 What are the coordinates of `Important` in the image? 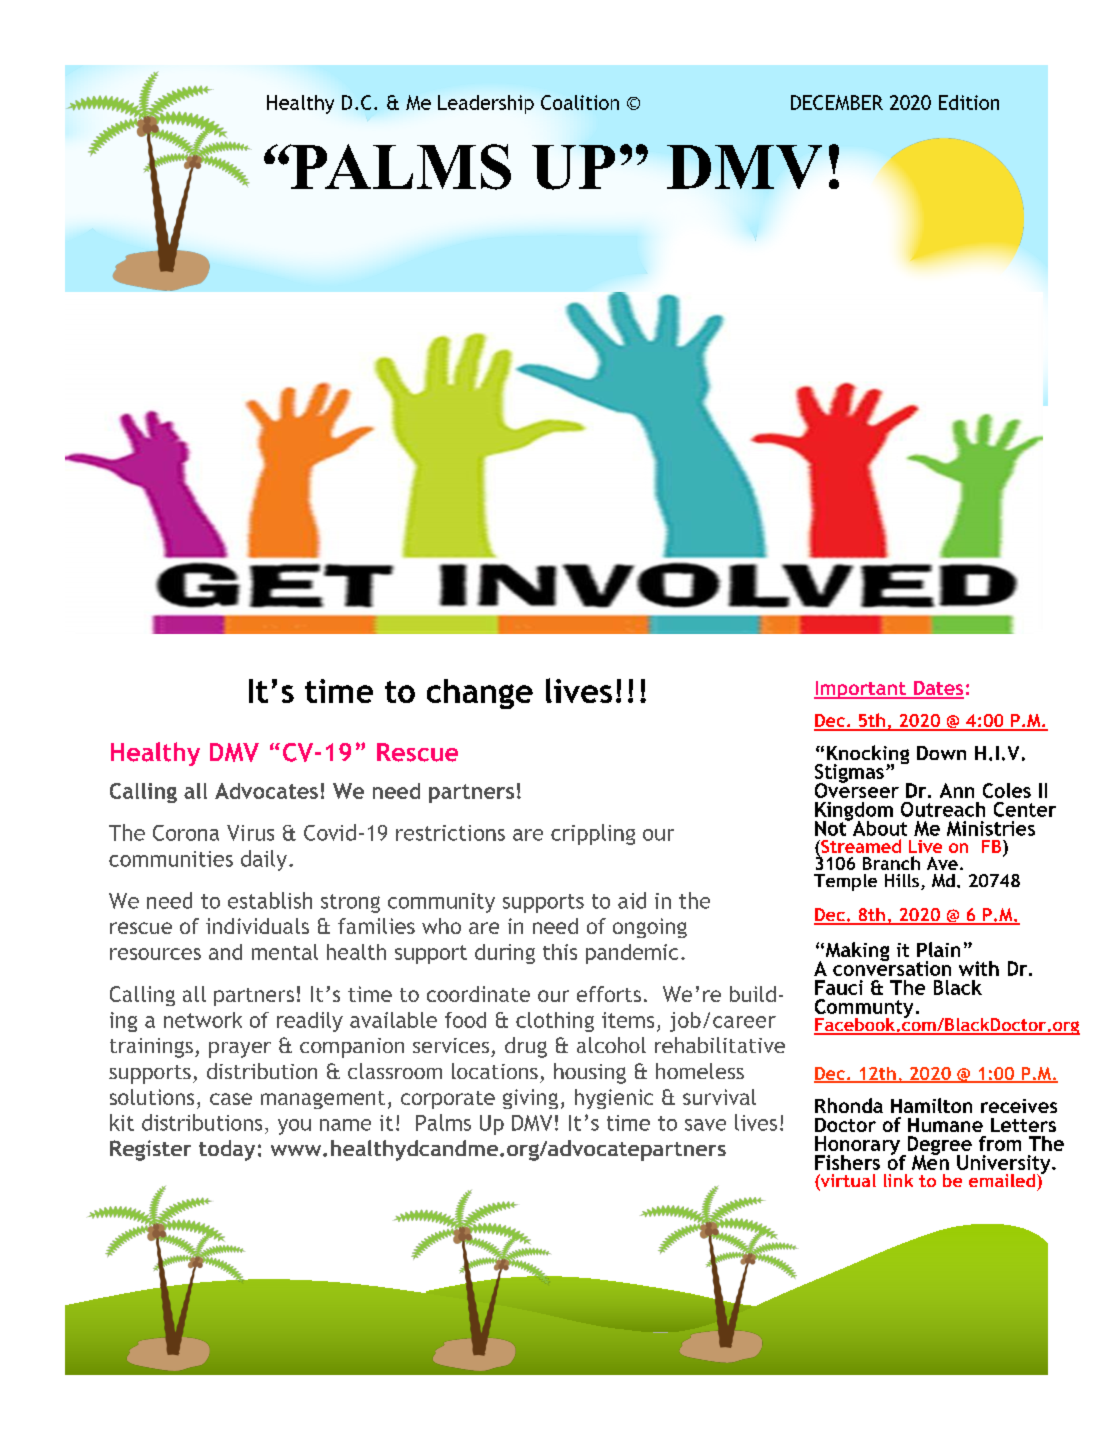 It's located at (861, 690).
